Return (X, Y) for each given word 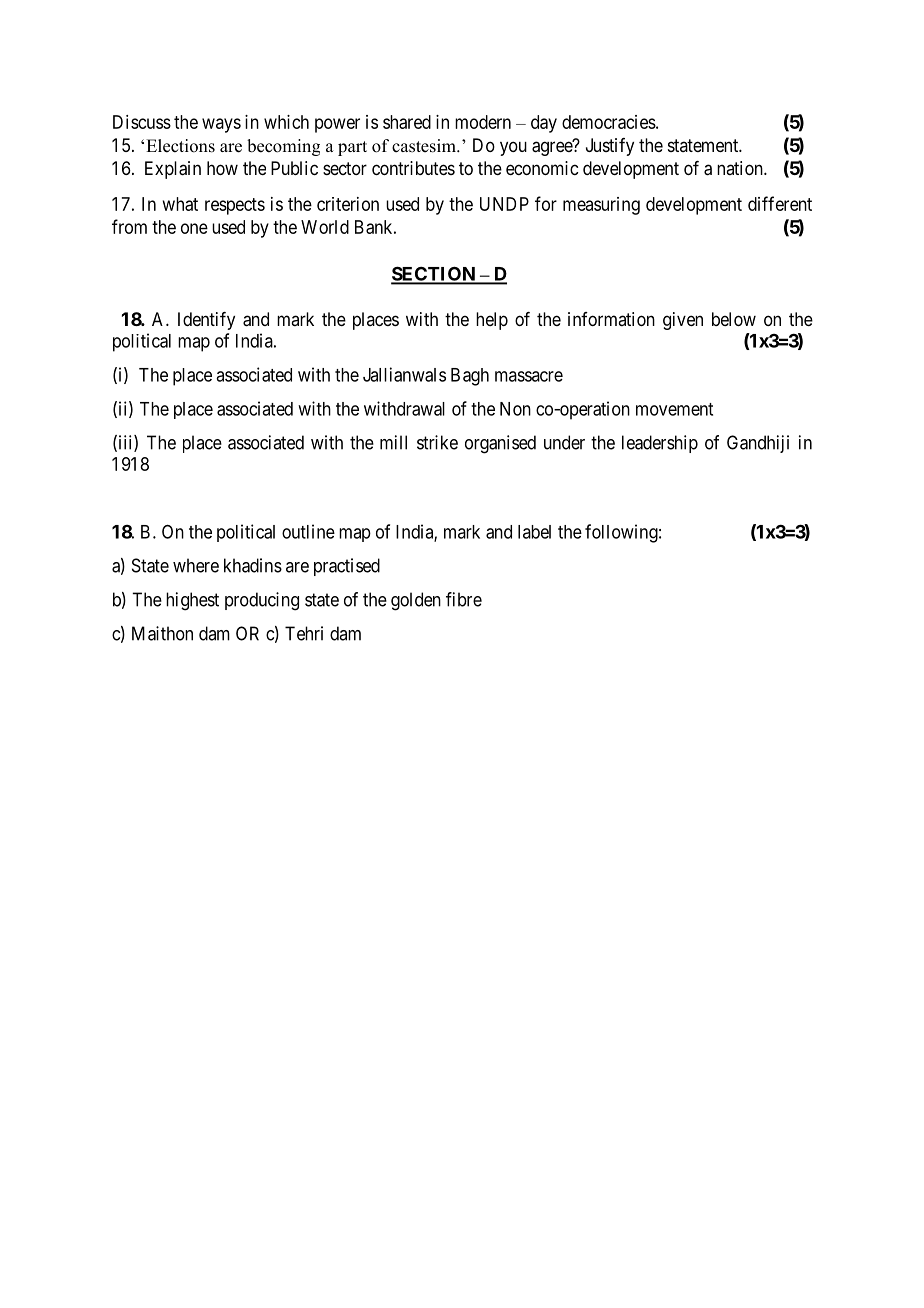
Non (515, 409)
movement (674, 409)
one (194, 228)
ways (221, 125)
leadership (660, 444)
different (780, 203)
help (492, 321)
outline (308, 531)
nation (741, 168)
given (683, 321)
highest (192, 601)
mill (393, 442)
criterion (348, 204)
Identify (206, 321)
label (534, 532)
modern (483, 122)
